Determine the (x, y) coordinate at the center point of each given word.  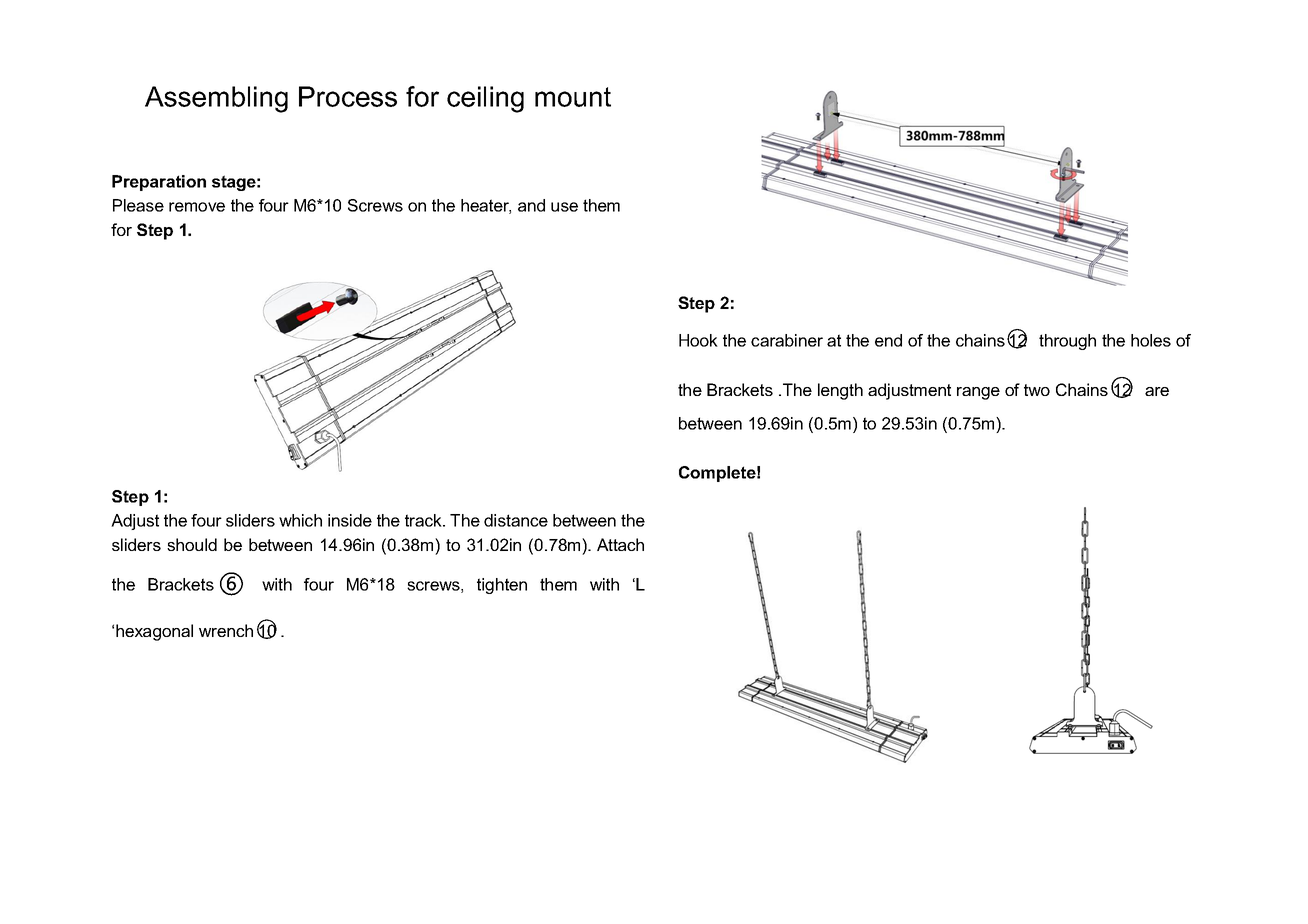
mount (573, 97)
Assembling (216, 99)
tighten (502, 586)
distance (516, 520)
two (1037, 390)
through (1067, 342)
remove (197, 207)
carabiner (787, 340)
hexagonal (154, 632)
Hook (698, 340)
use (564, 207)
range (978, 393)
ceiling (485, 99)
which (300, 520)
